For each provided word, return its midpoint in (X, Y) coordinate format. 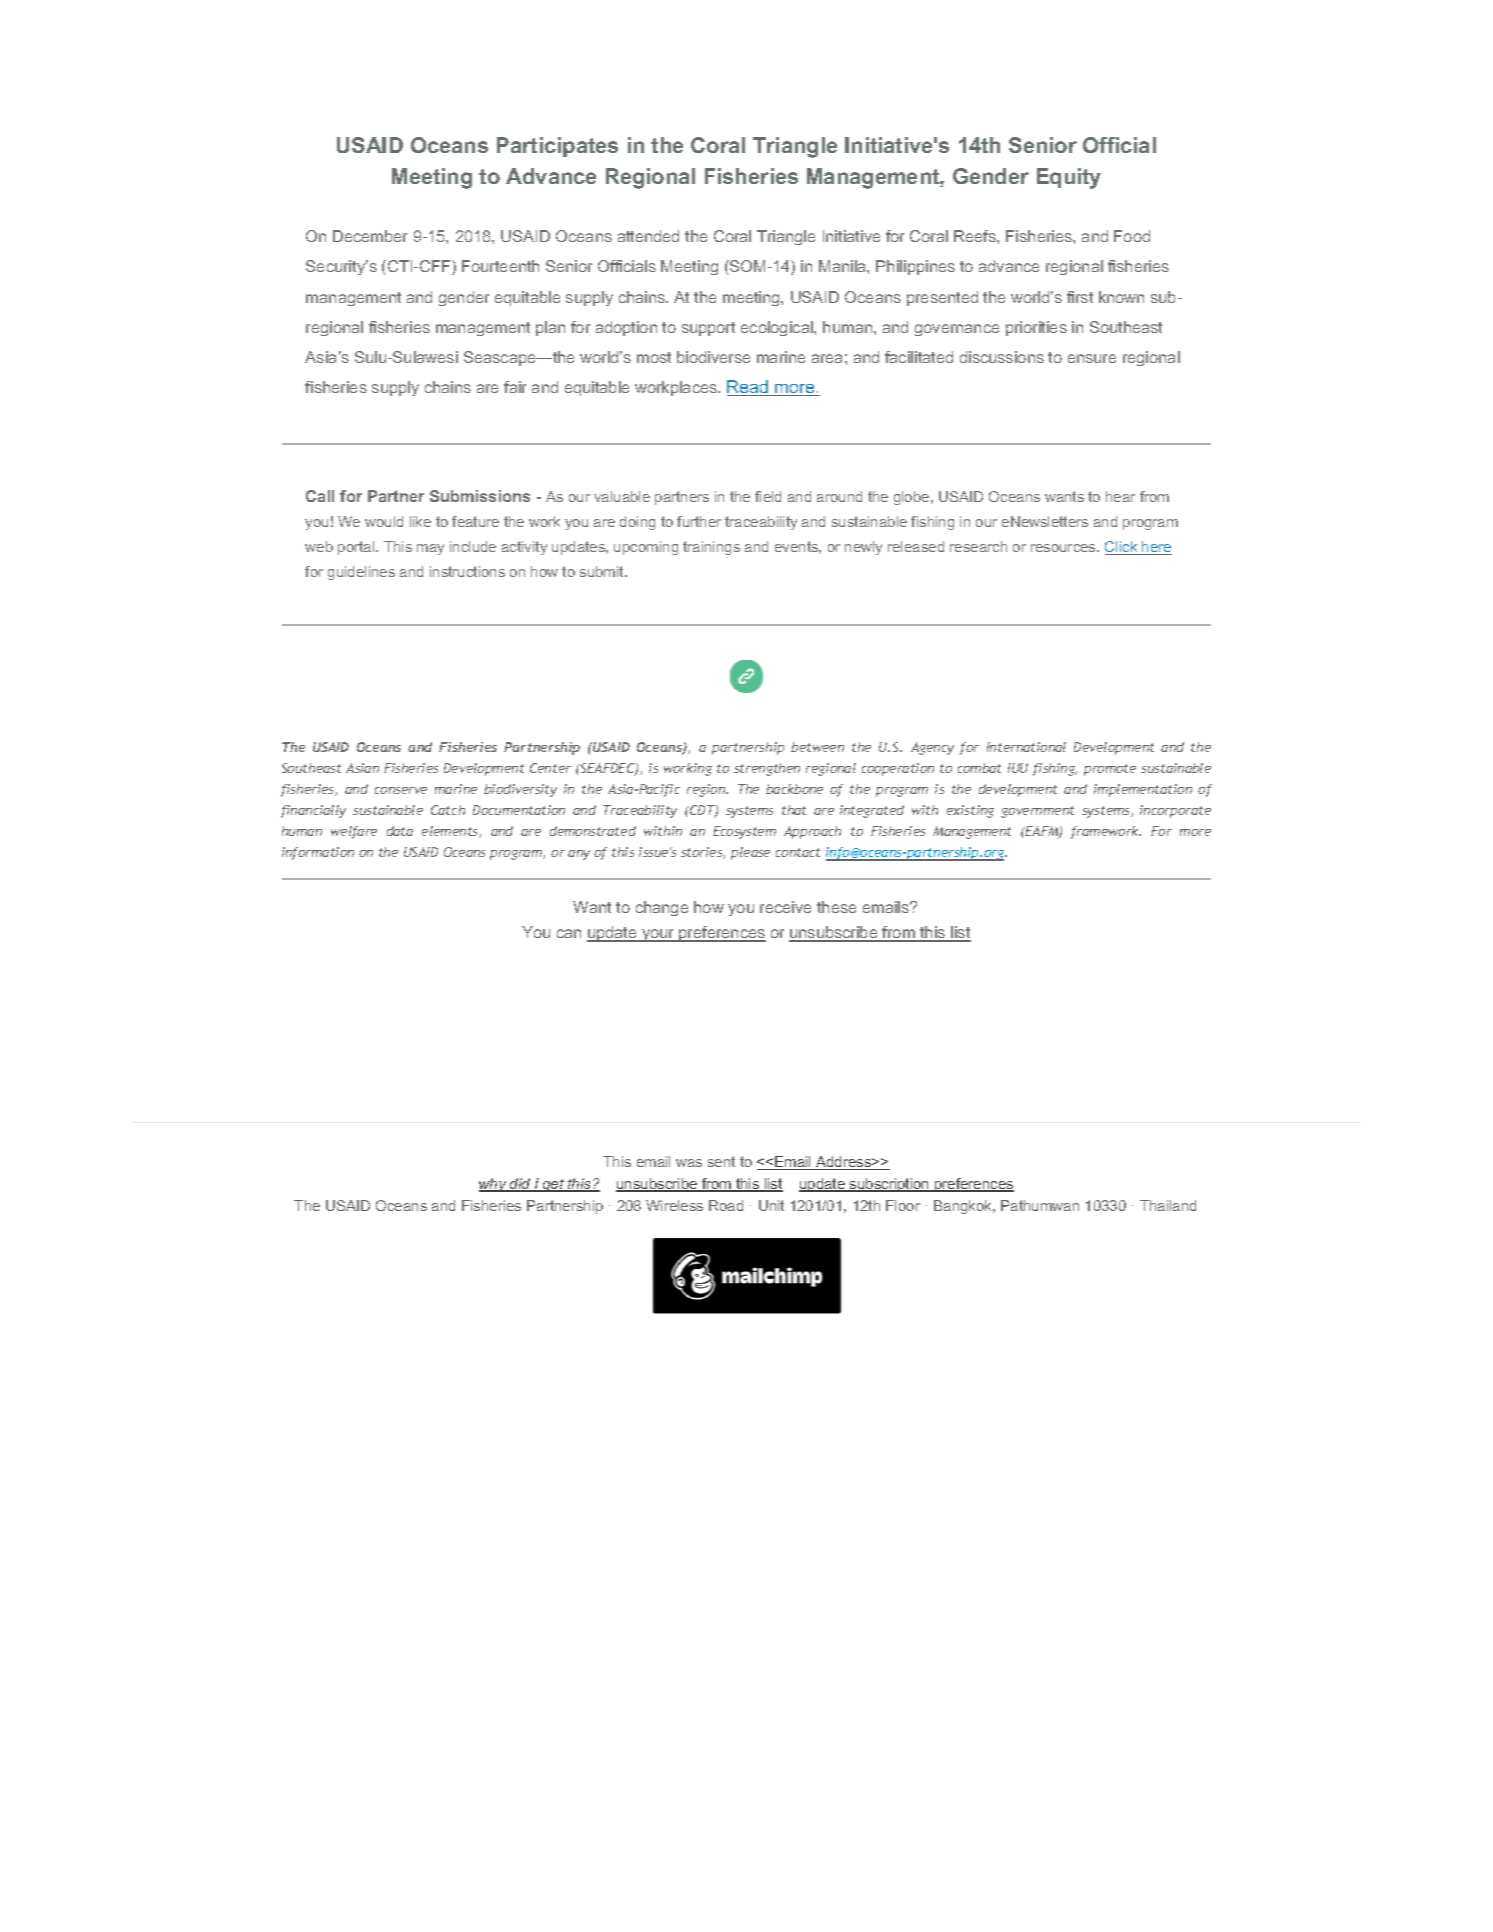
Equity (1069, 178)
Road (726, 1205)
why (494, 1185)
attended (648, 236)
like (420, 521)
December (370, 236)
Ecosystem (744, 832)
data (400, 831)
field (768, 496)
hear (1120, 496)
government (1037, 812)
